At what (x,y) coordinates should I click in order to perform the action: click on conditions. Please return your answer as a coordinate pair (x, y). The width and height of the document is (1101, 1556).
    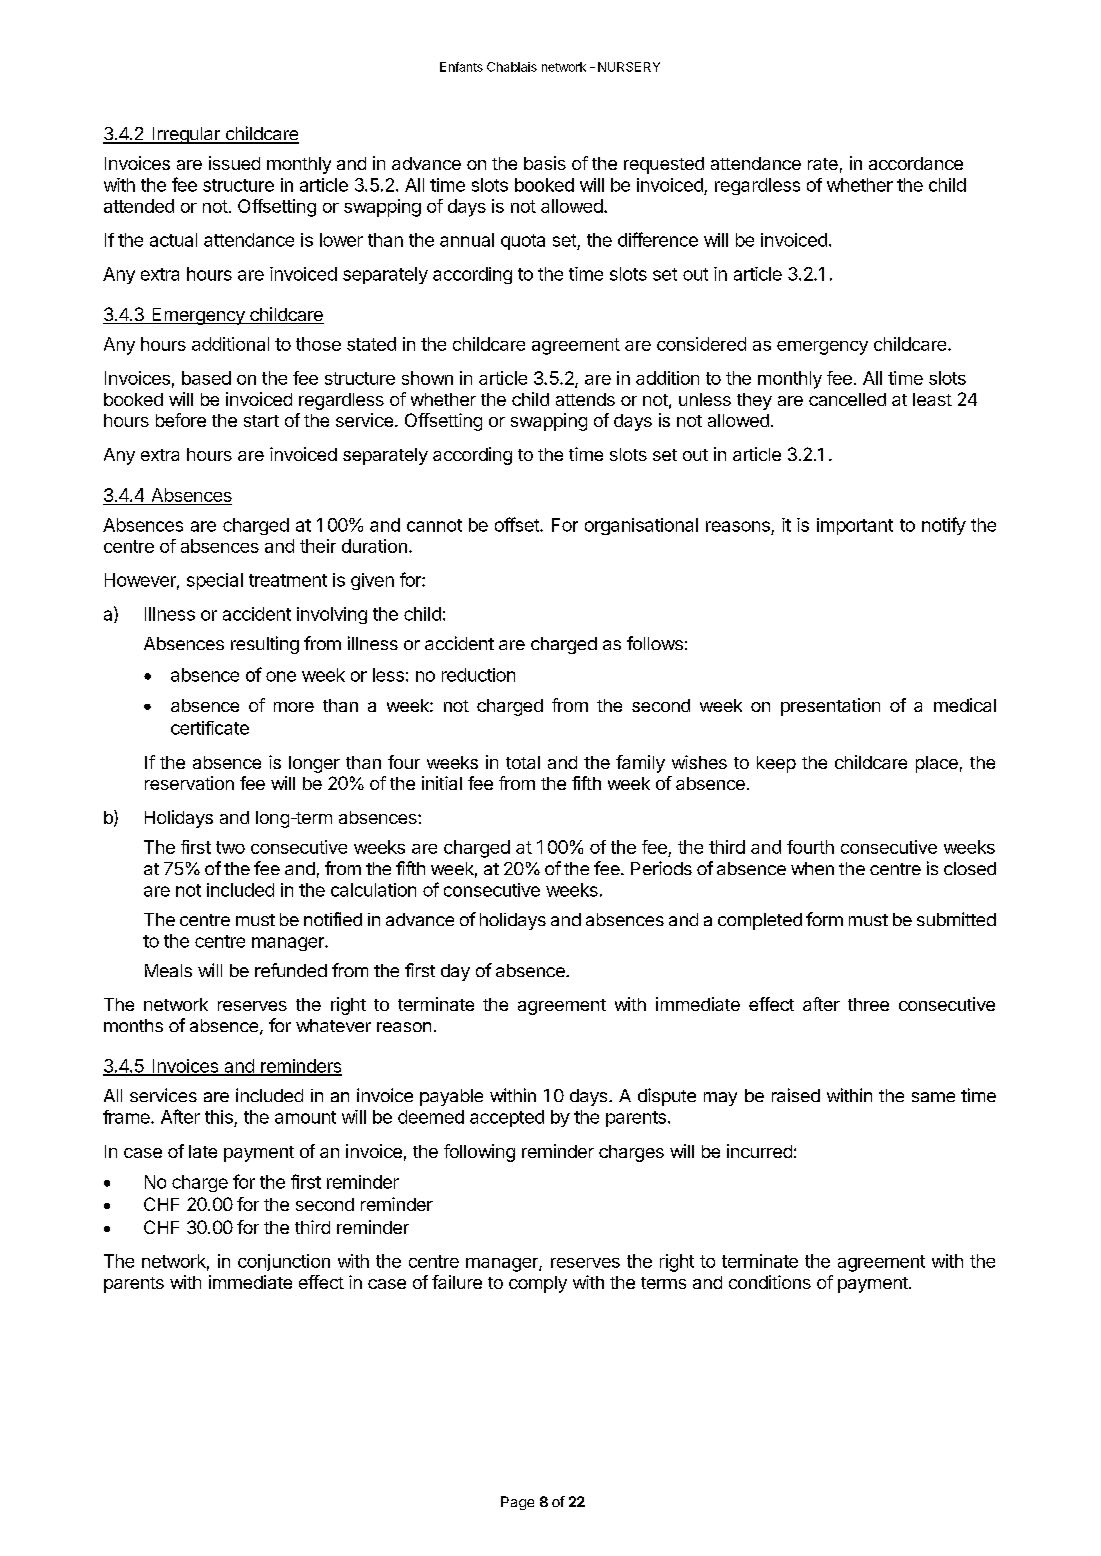
    Looking at the image, I should click on (770, 1282).
